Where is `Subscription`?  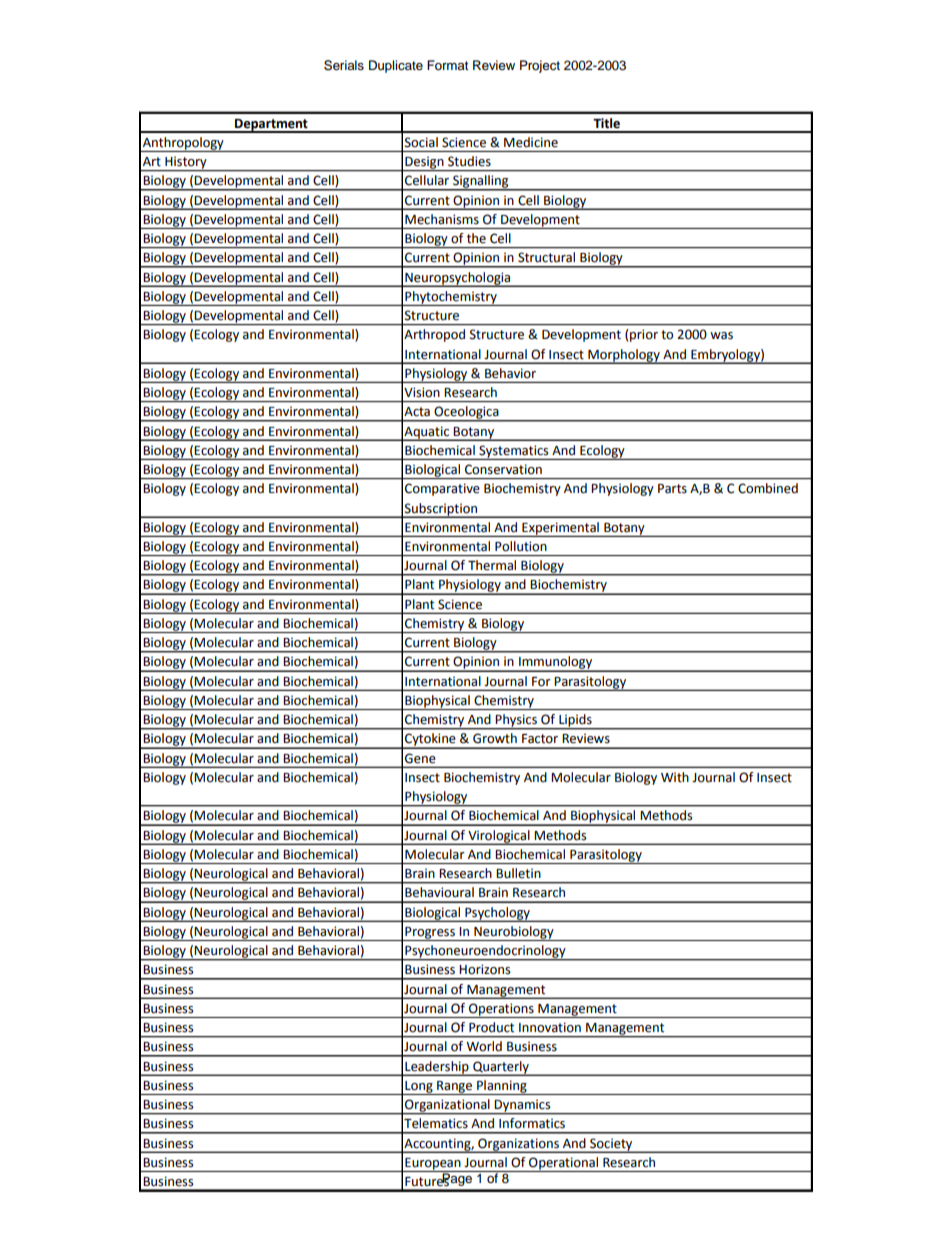 Subscription is located at coordinates (441, 510).
